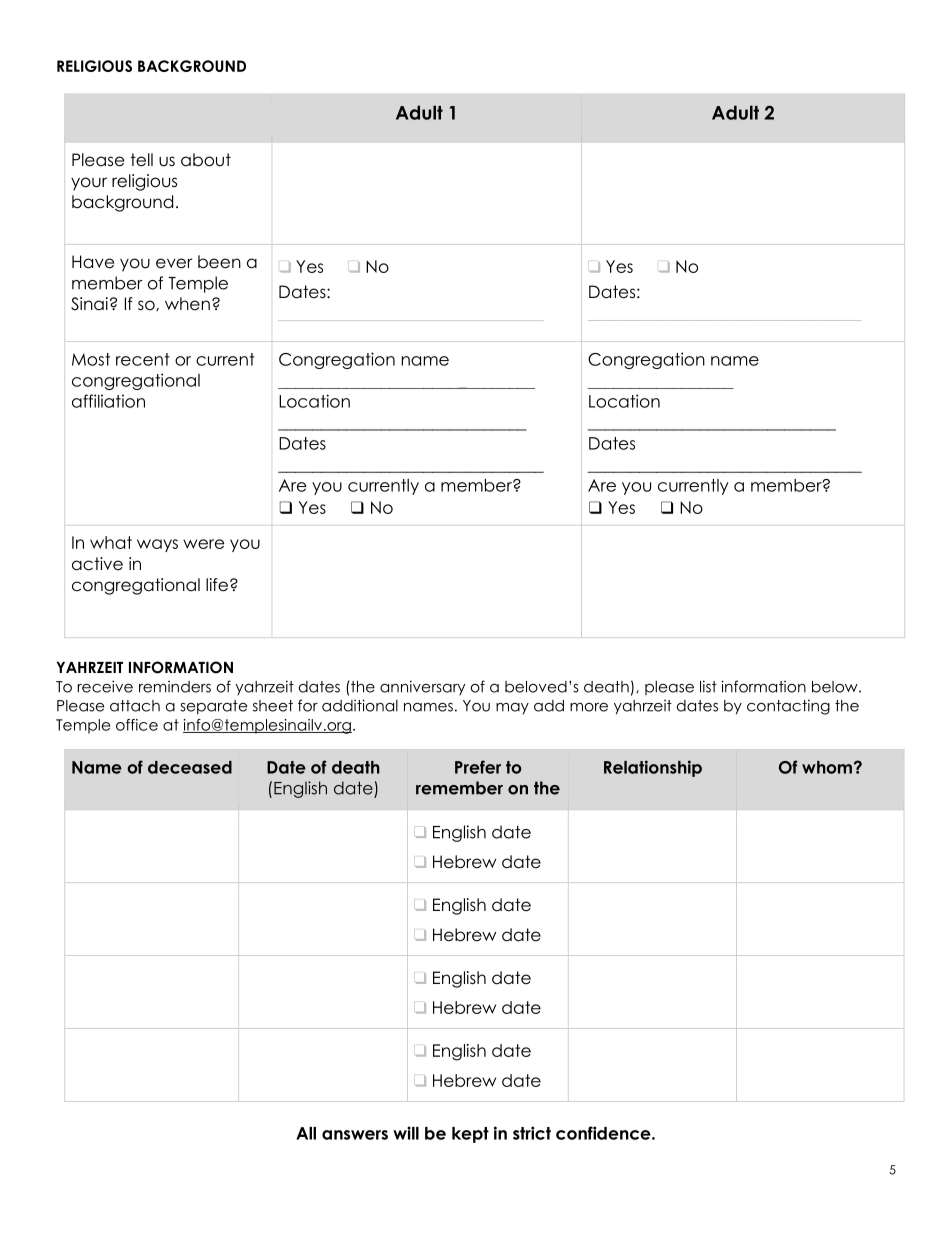 This screenshot has width=952, height=1233. I want to click on ever, so click(174, 263).
